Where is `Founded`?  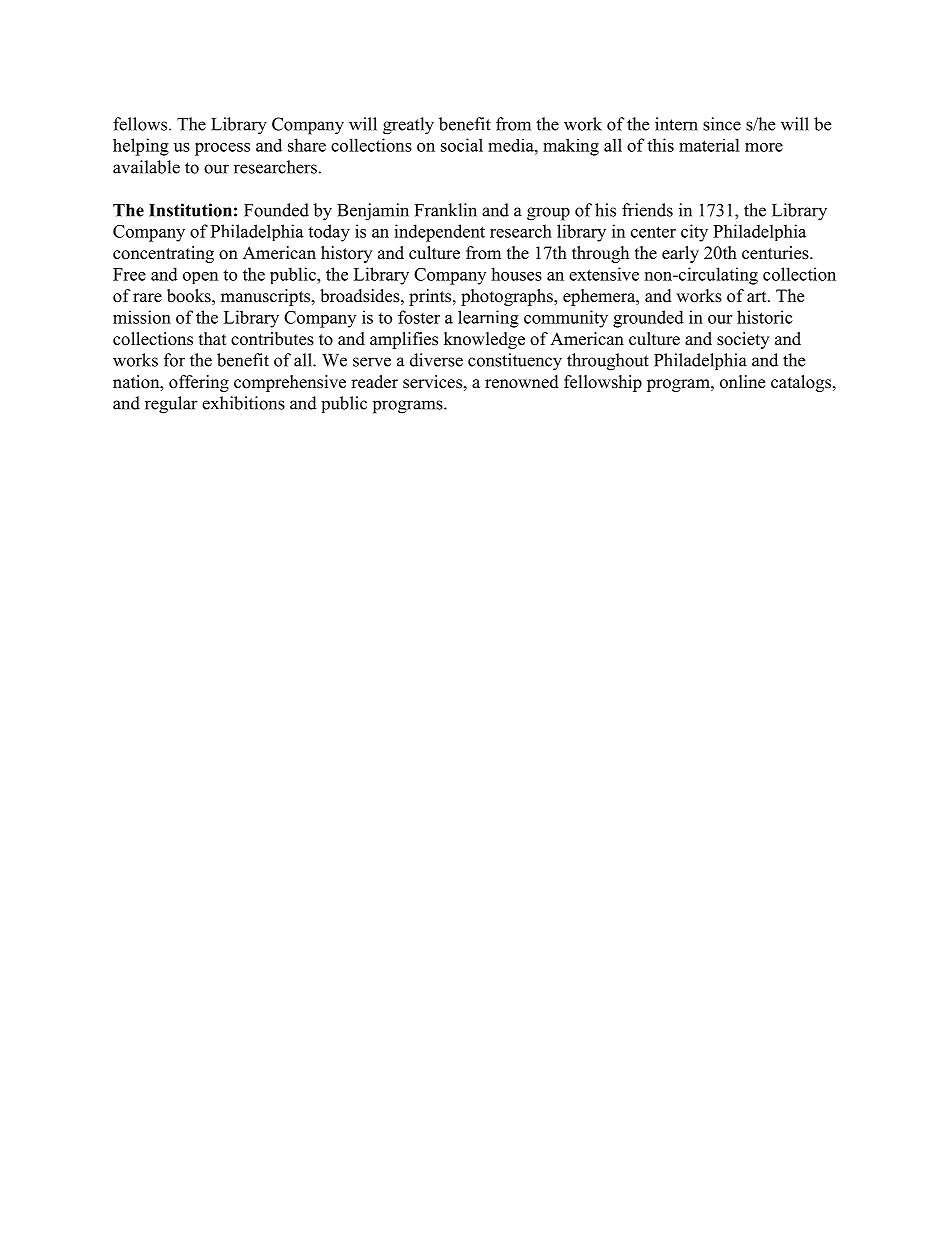 Founded is located at coordinates (276, 210).
